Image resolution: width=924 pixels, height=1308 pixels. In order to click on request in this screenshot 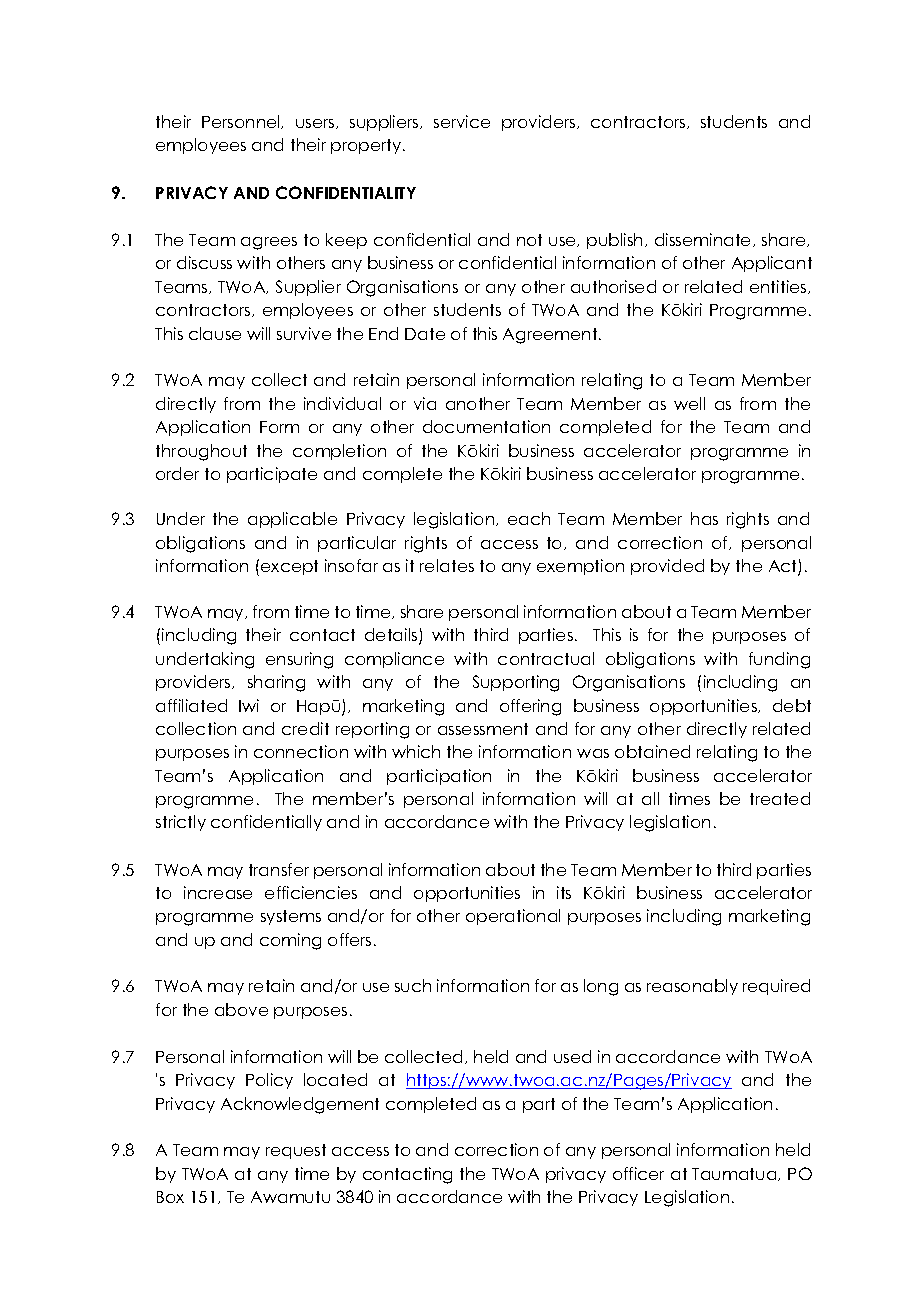, I will do `click(296, 1151)`.
